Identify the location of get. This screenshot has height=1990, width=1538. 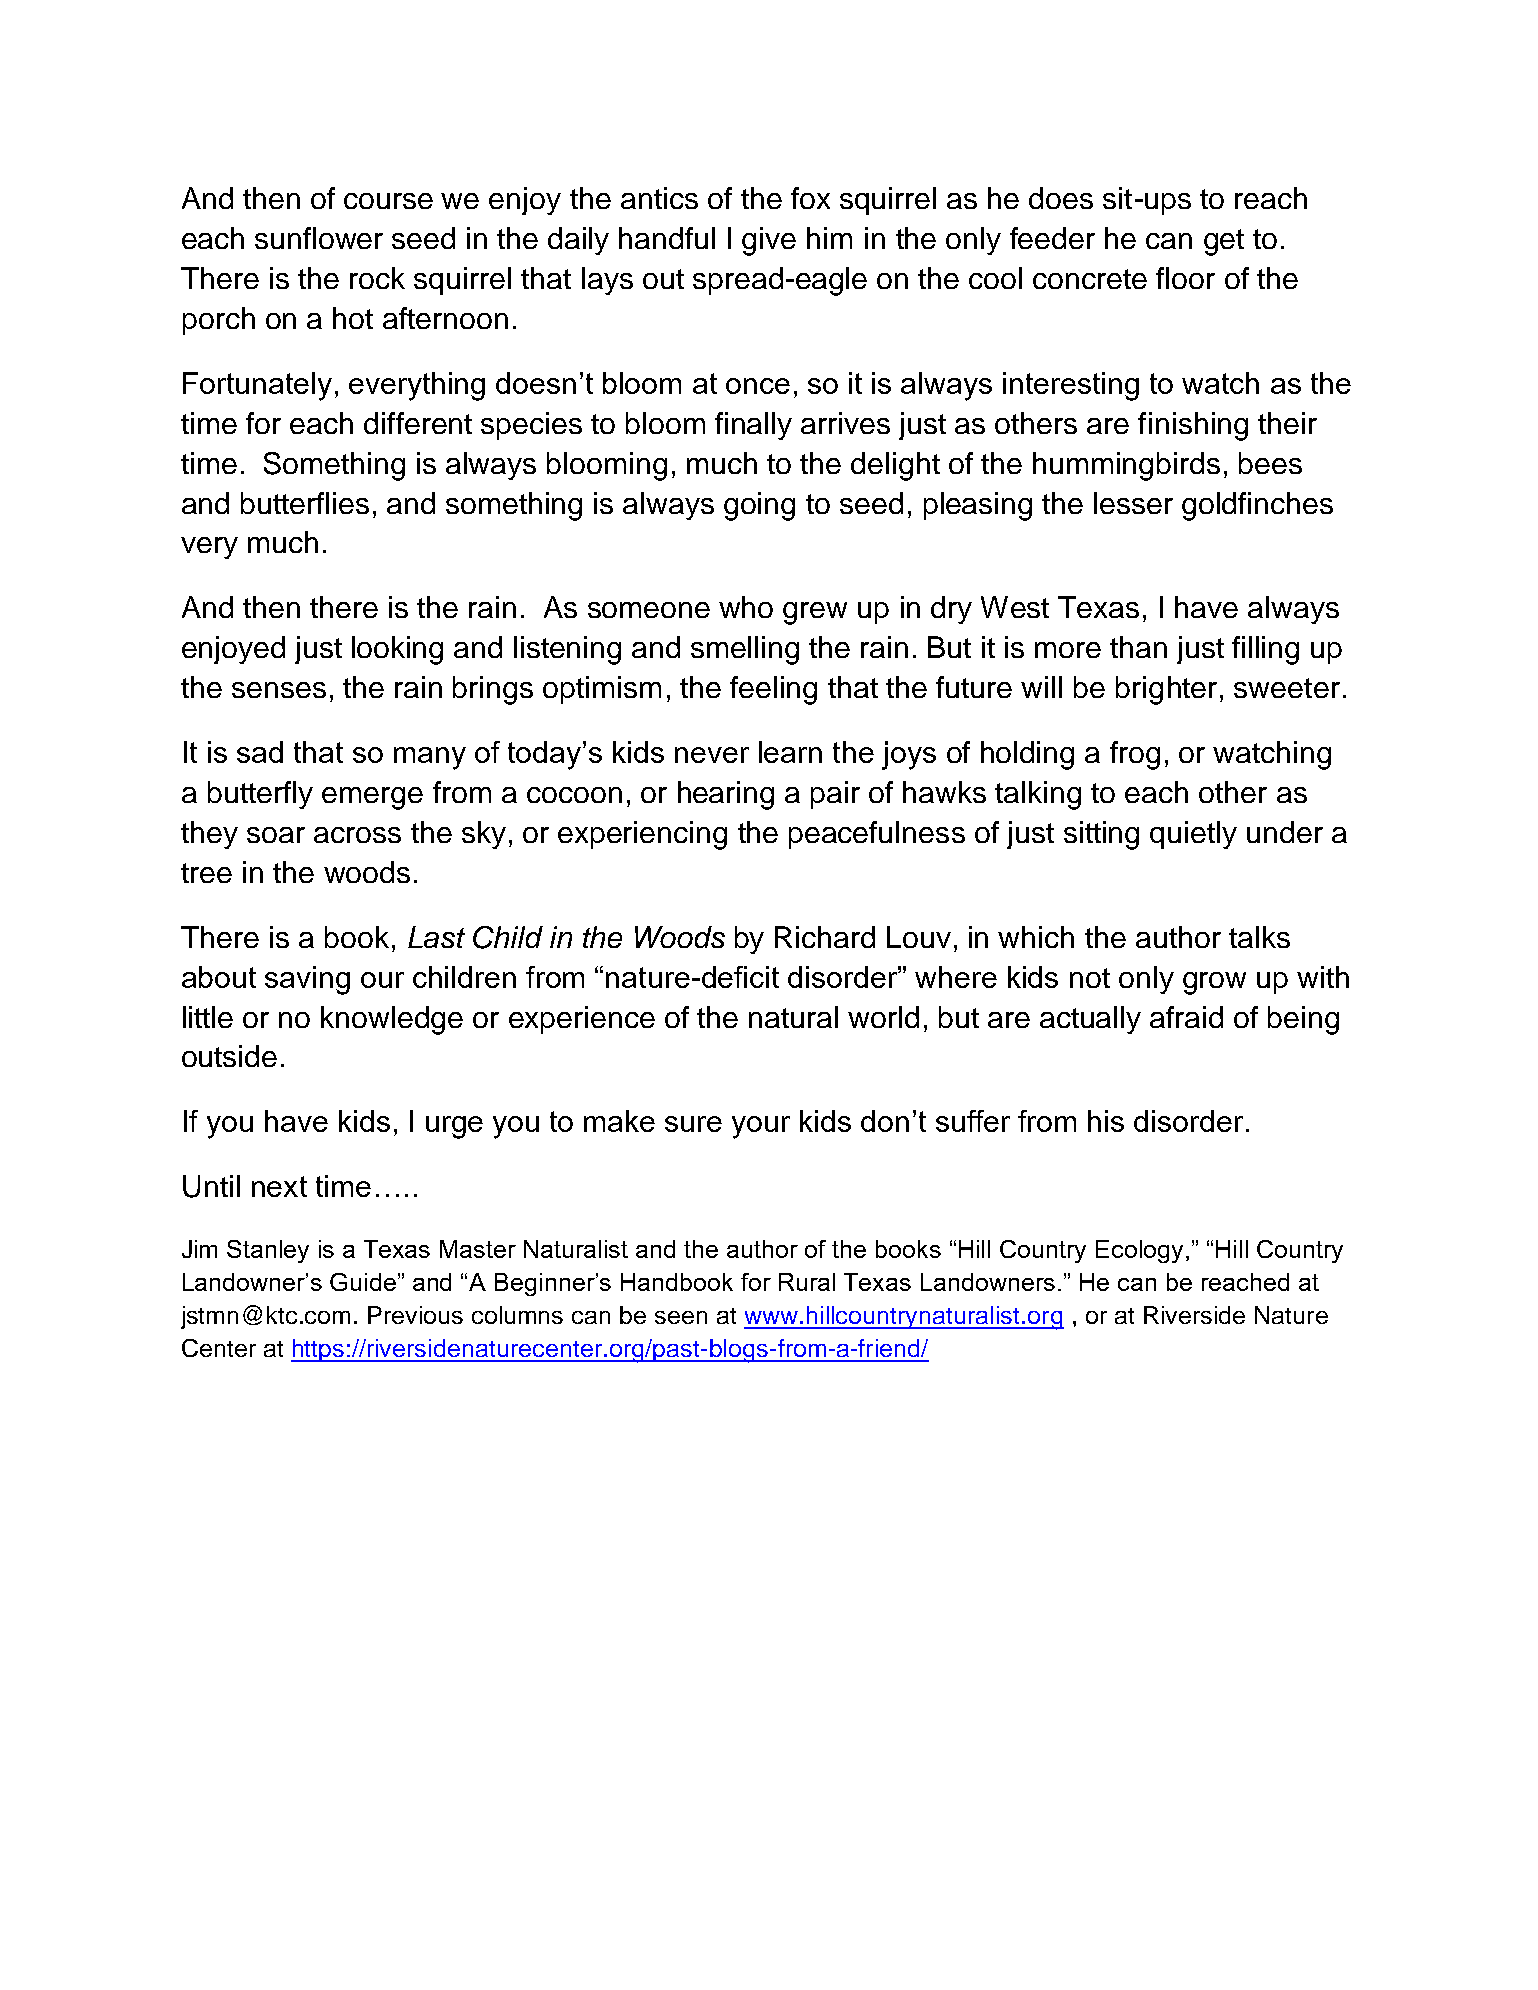
(1224, 242).
